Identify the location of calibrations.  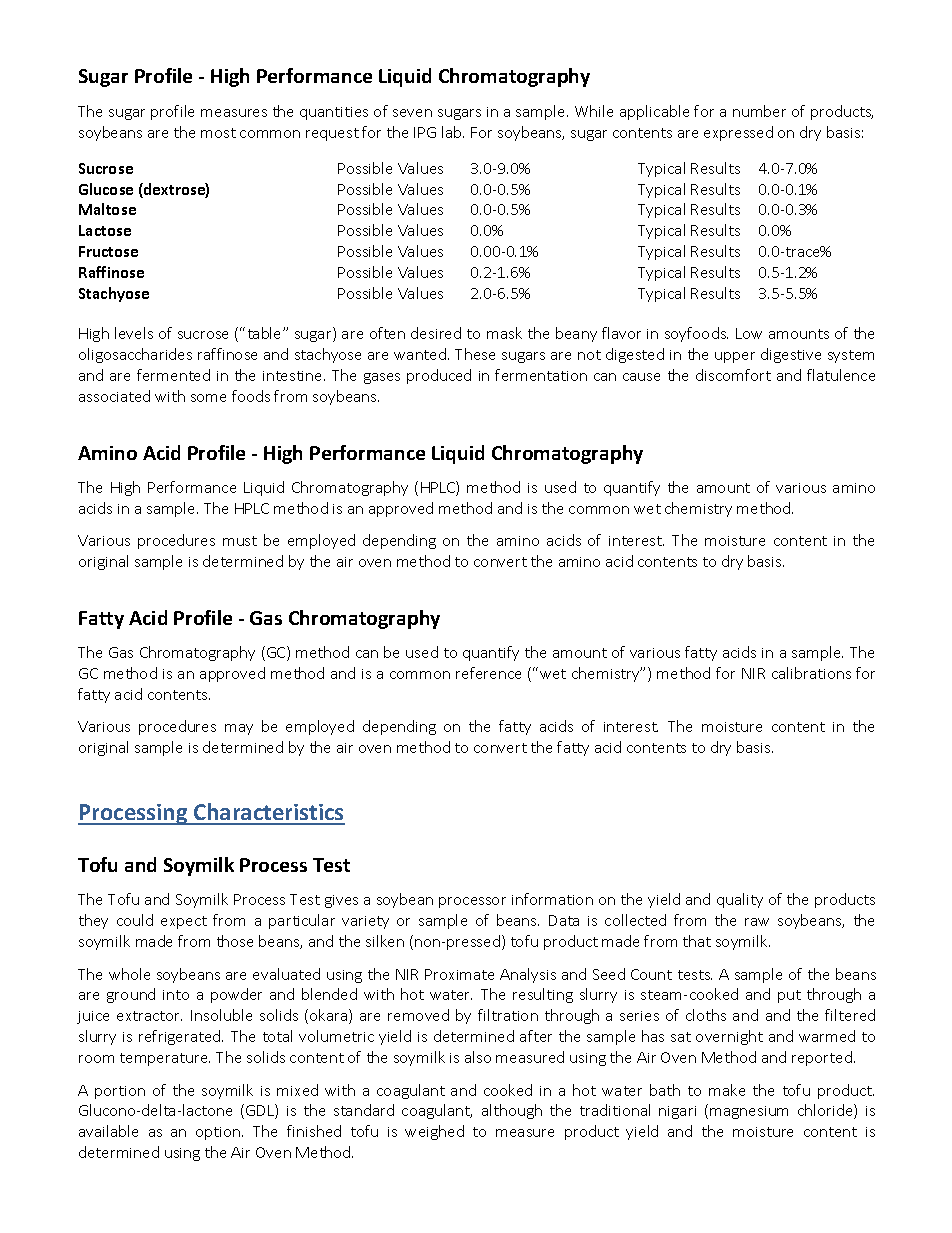
(811, 673).
